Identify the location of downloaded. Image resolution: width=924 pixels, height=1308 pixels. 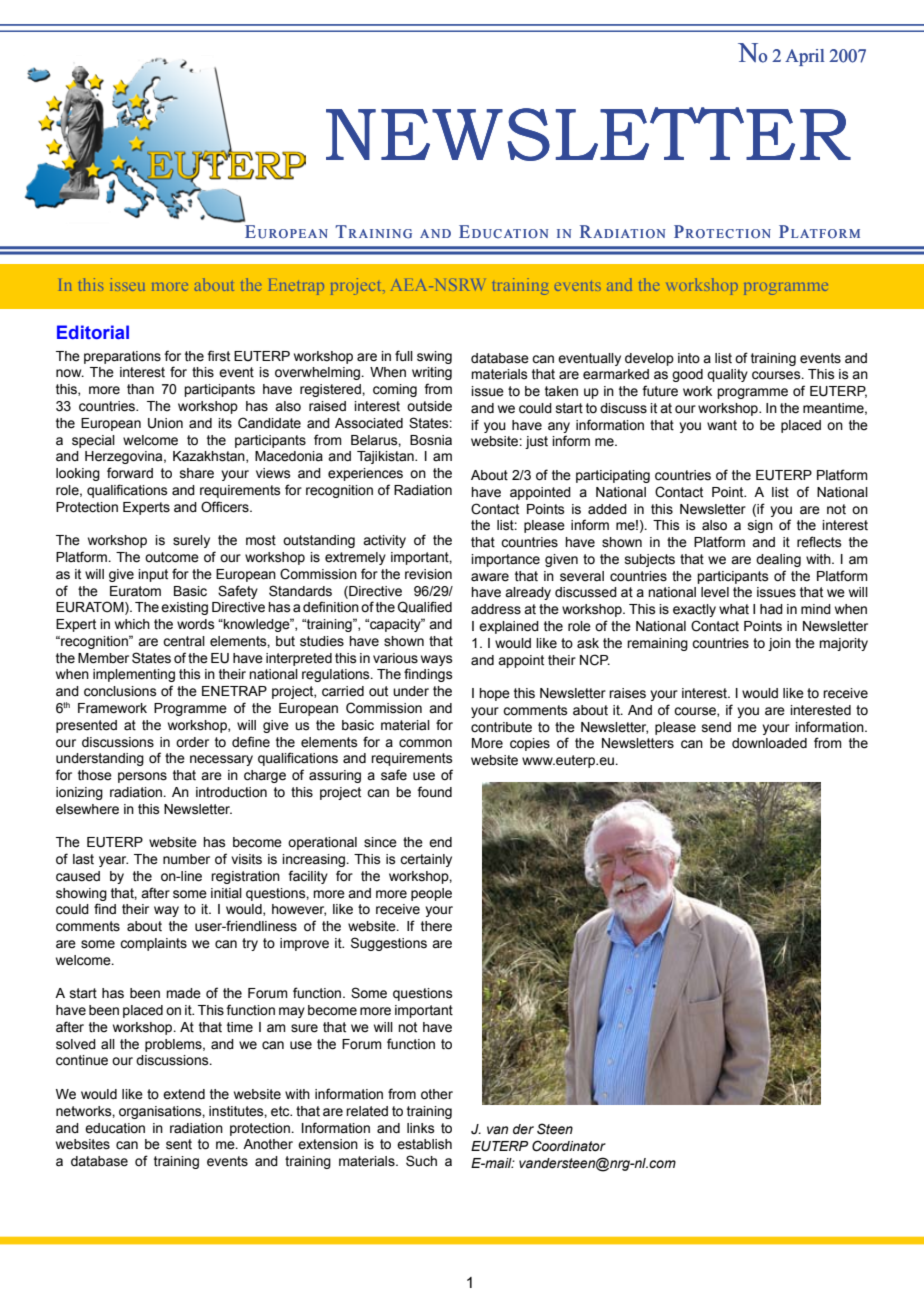
(769, 743).
